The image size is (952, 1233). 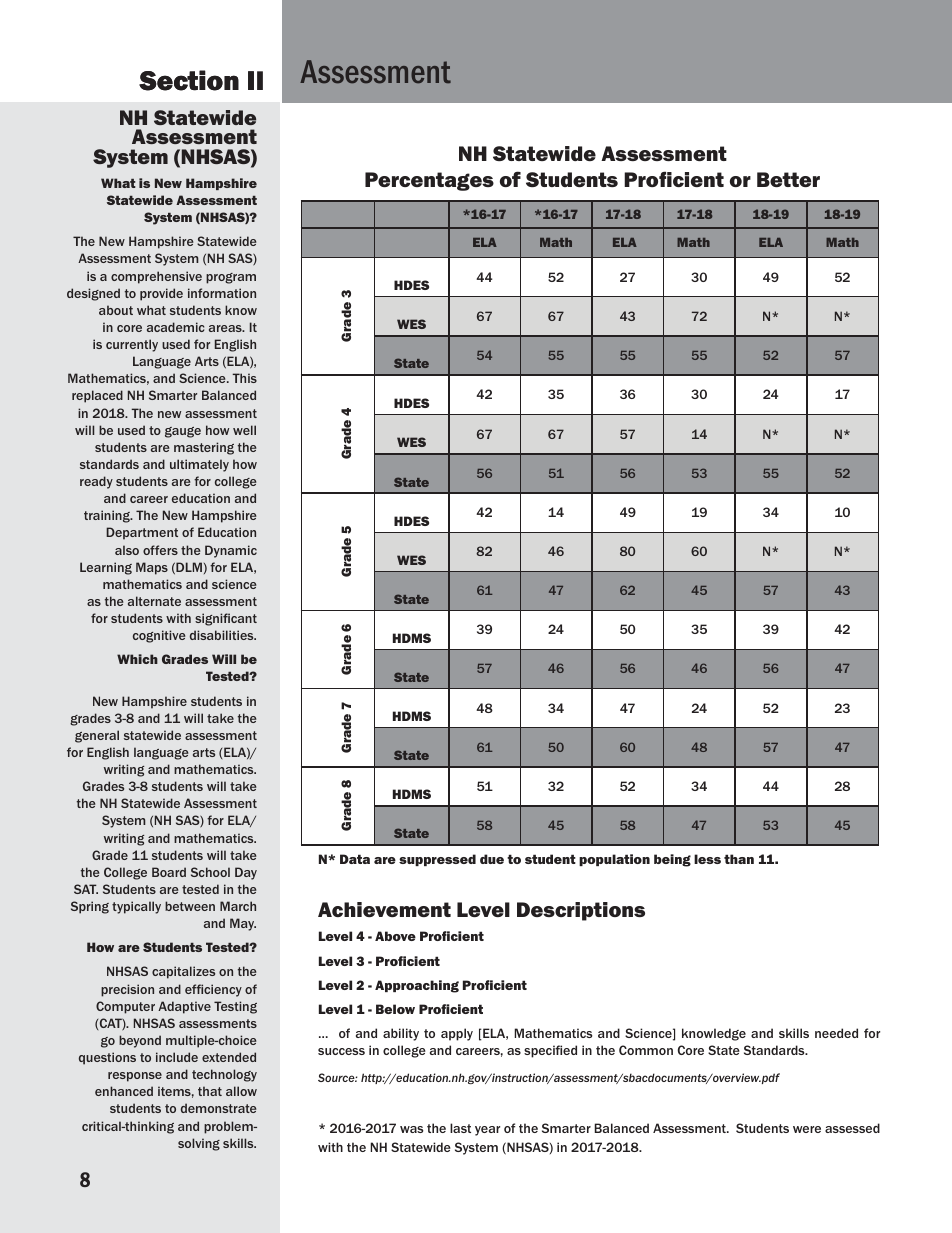 I want to click on Better, so click(x=788, y=179).
